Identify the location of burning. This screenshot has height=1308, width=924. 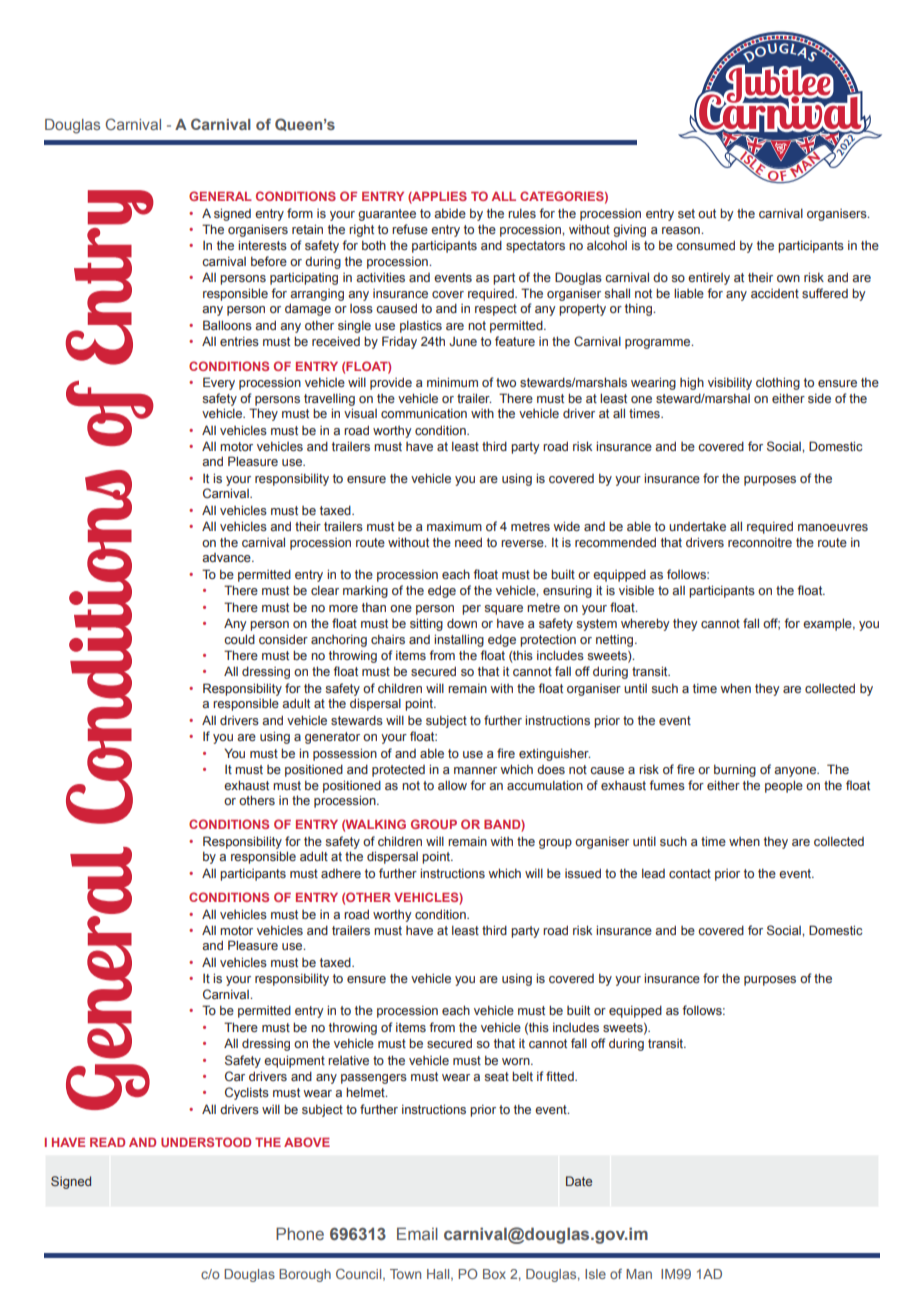
(735, 770).
